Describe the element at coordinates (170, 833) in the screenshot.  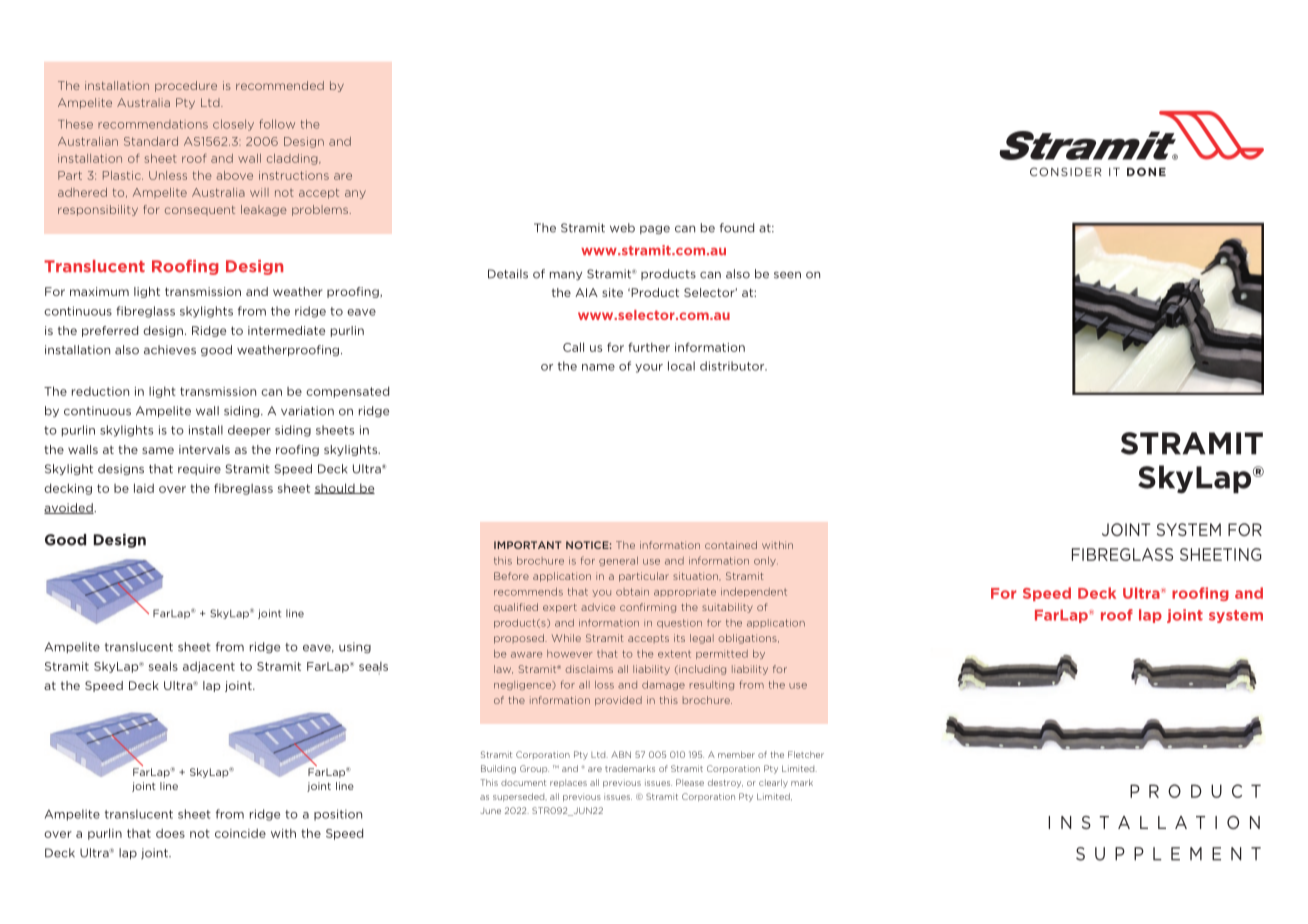
I see `does` at that location.
